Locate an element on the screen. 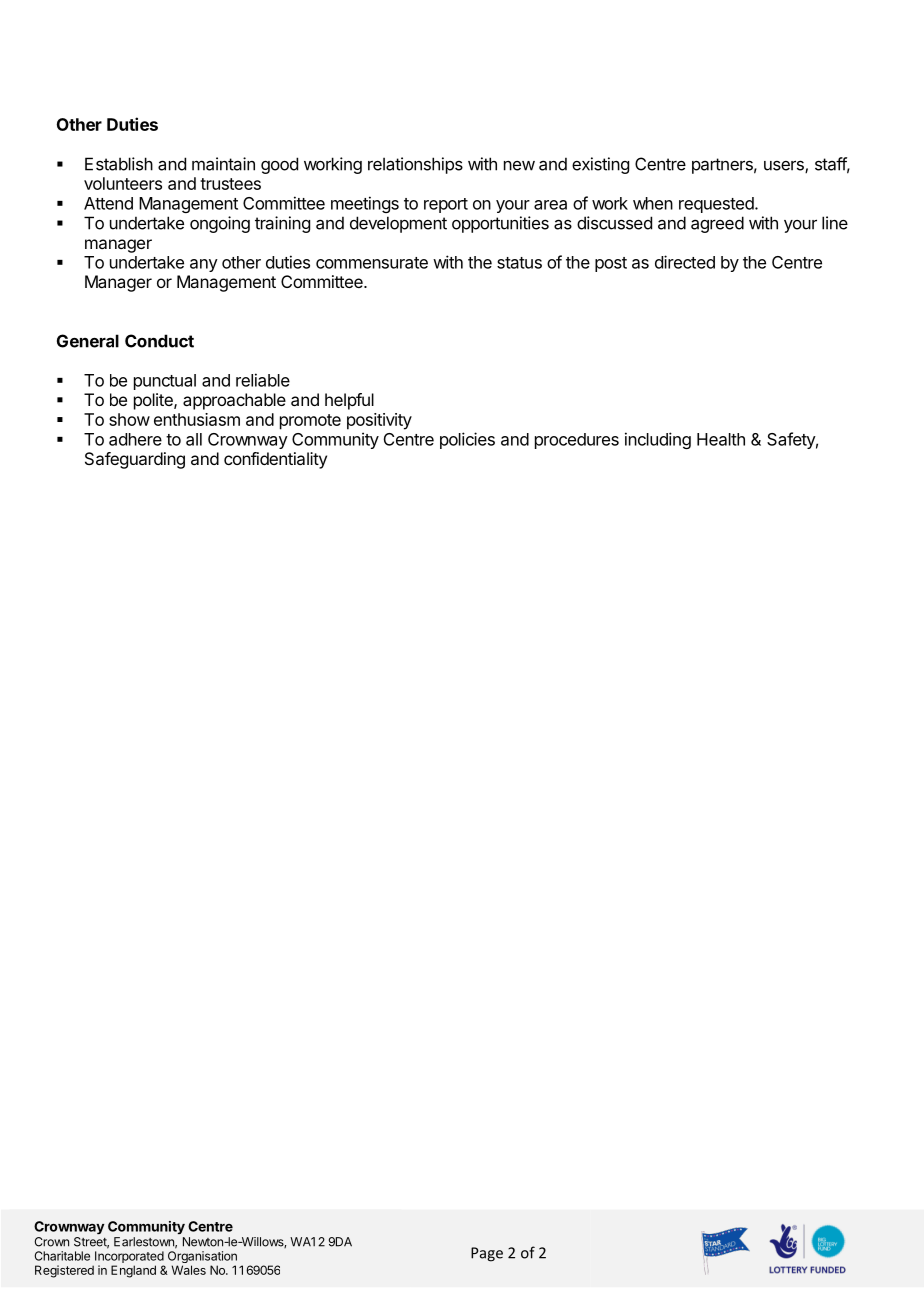 The image size is (924, 1308). England is located at coordinates (133, 1271).
